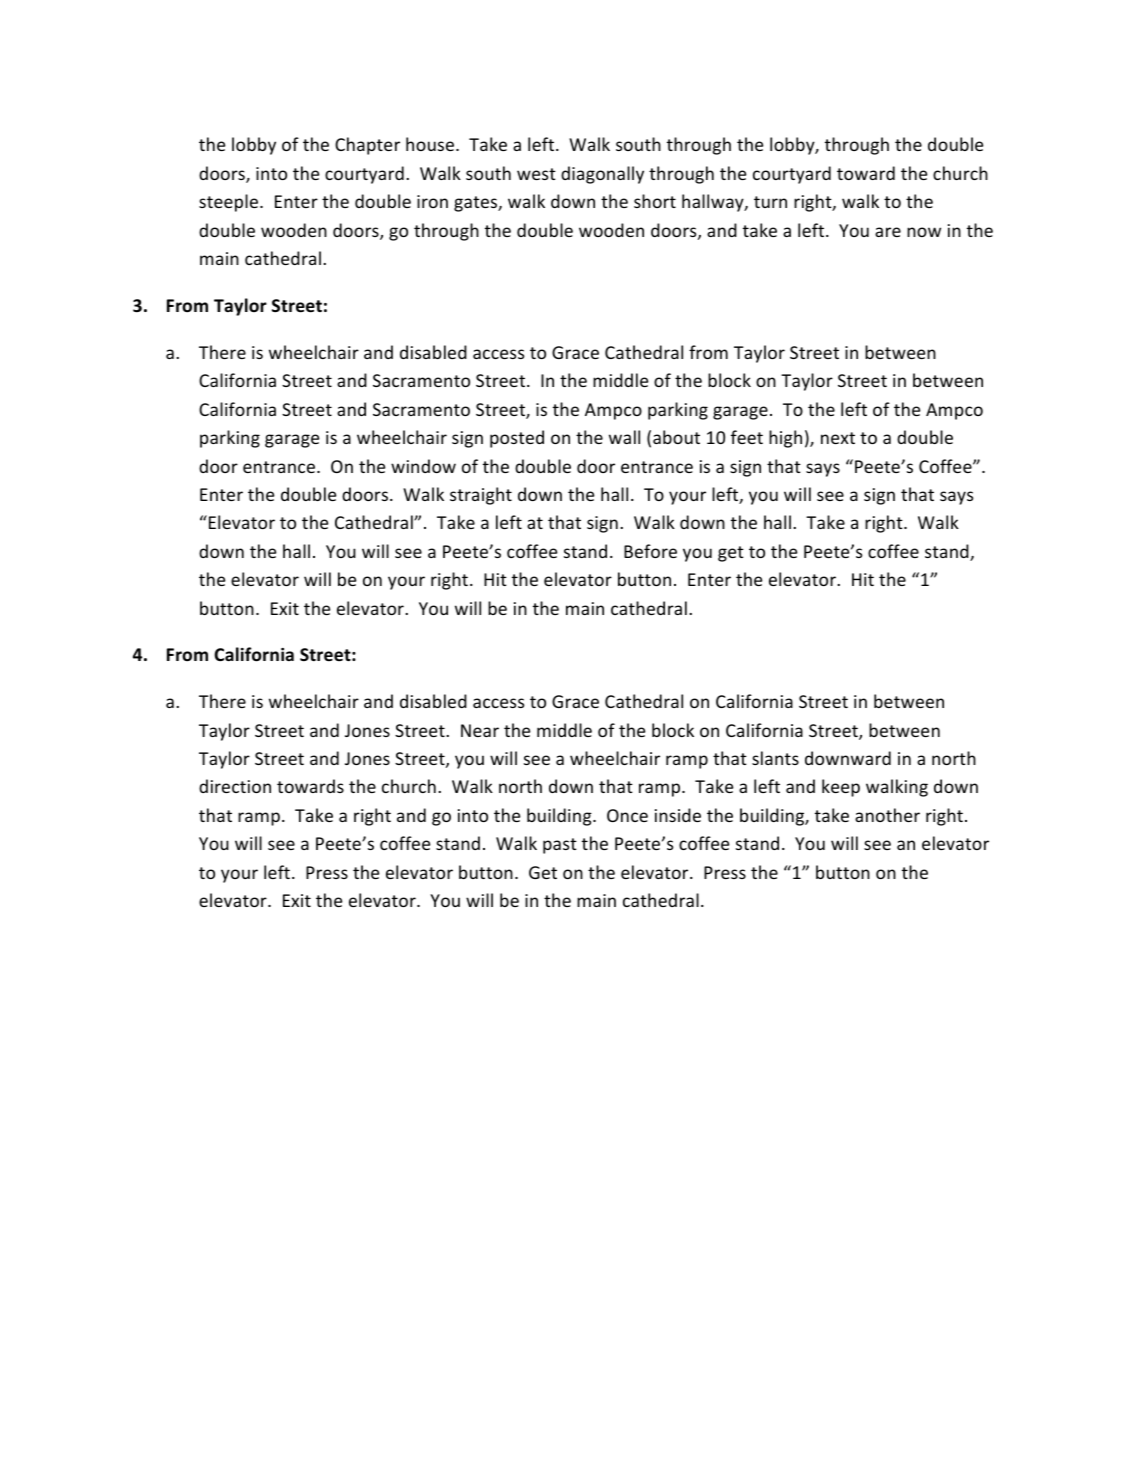 Image resolution: width=1127 pixels, height=1458 pixels. What do you see at coordinates (602, 175) in the page?
I see `diagonally` at bounding box center [602, 175].
